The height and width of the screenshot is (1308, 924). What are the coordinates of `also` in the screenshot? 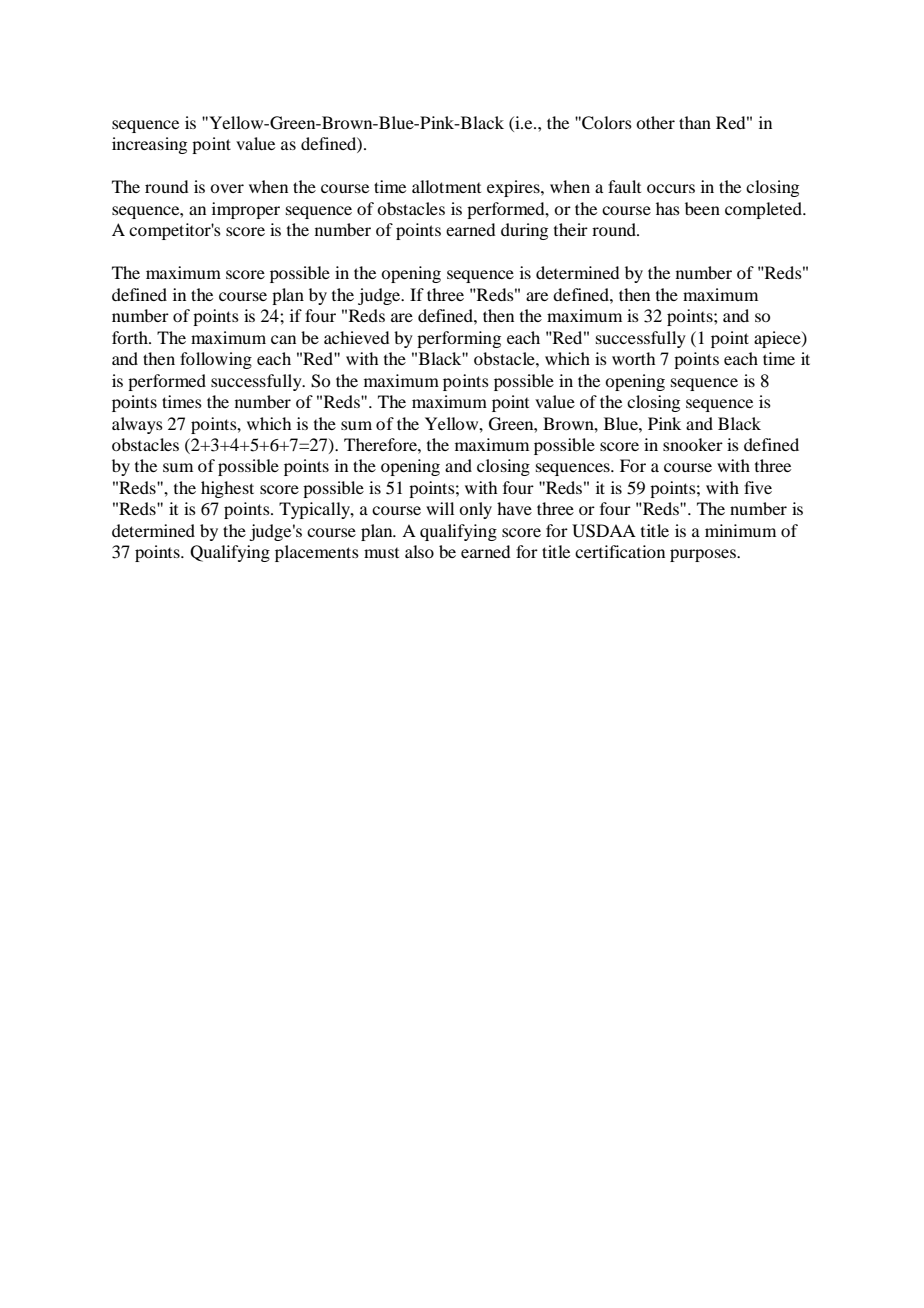 It's located at (419, 551).
